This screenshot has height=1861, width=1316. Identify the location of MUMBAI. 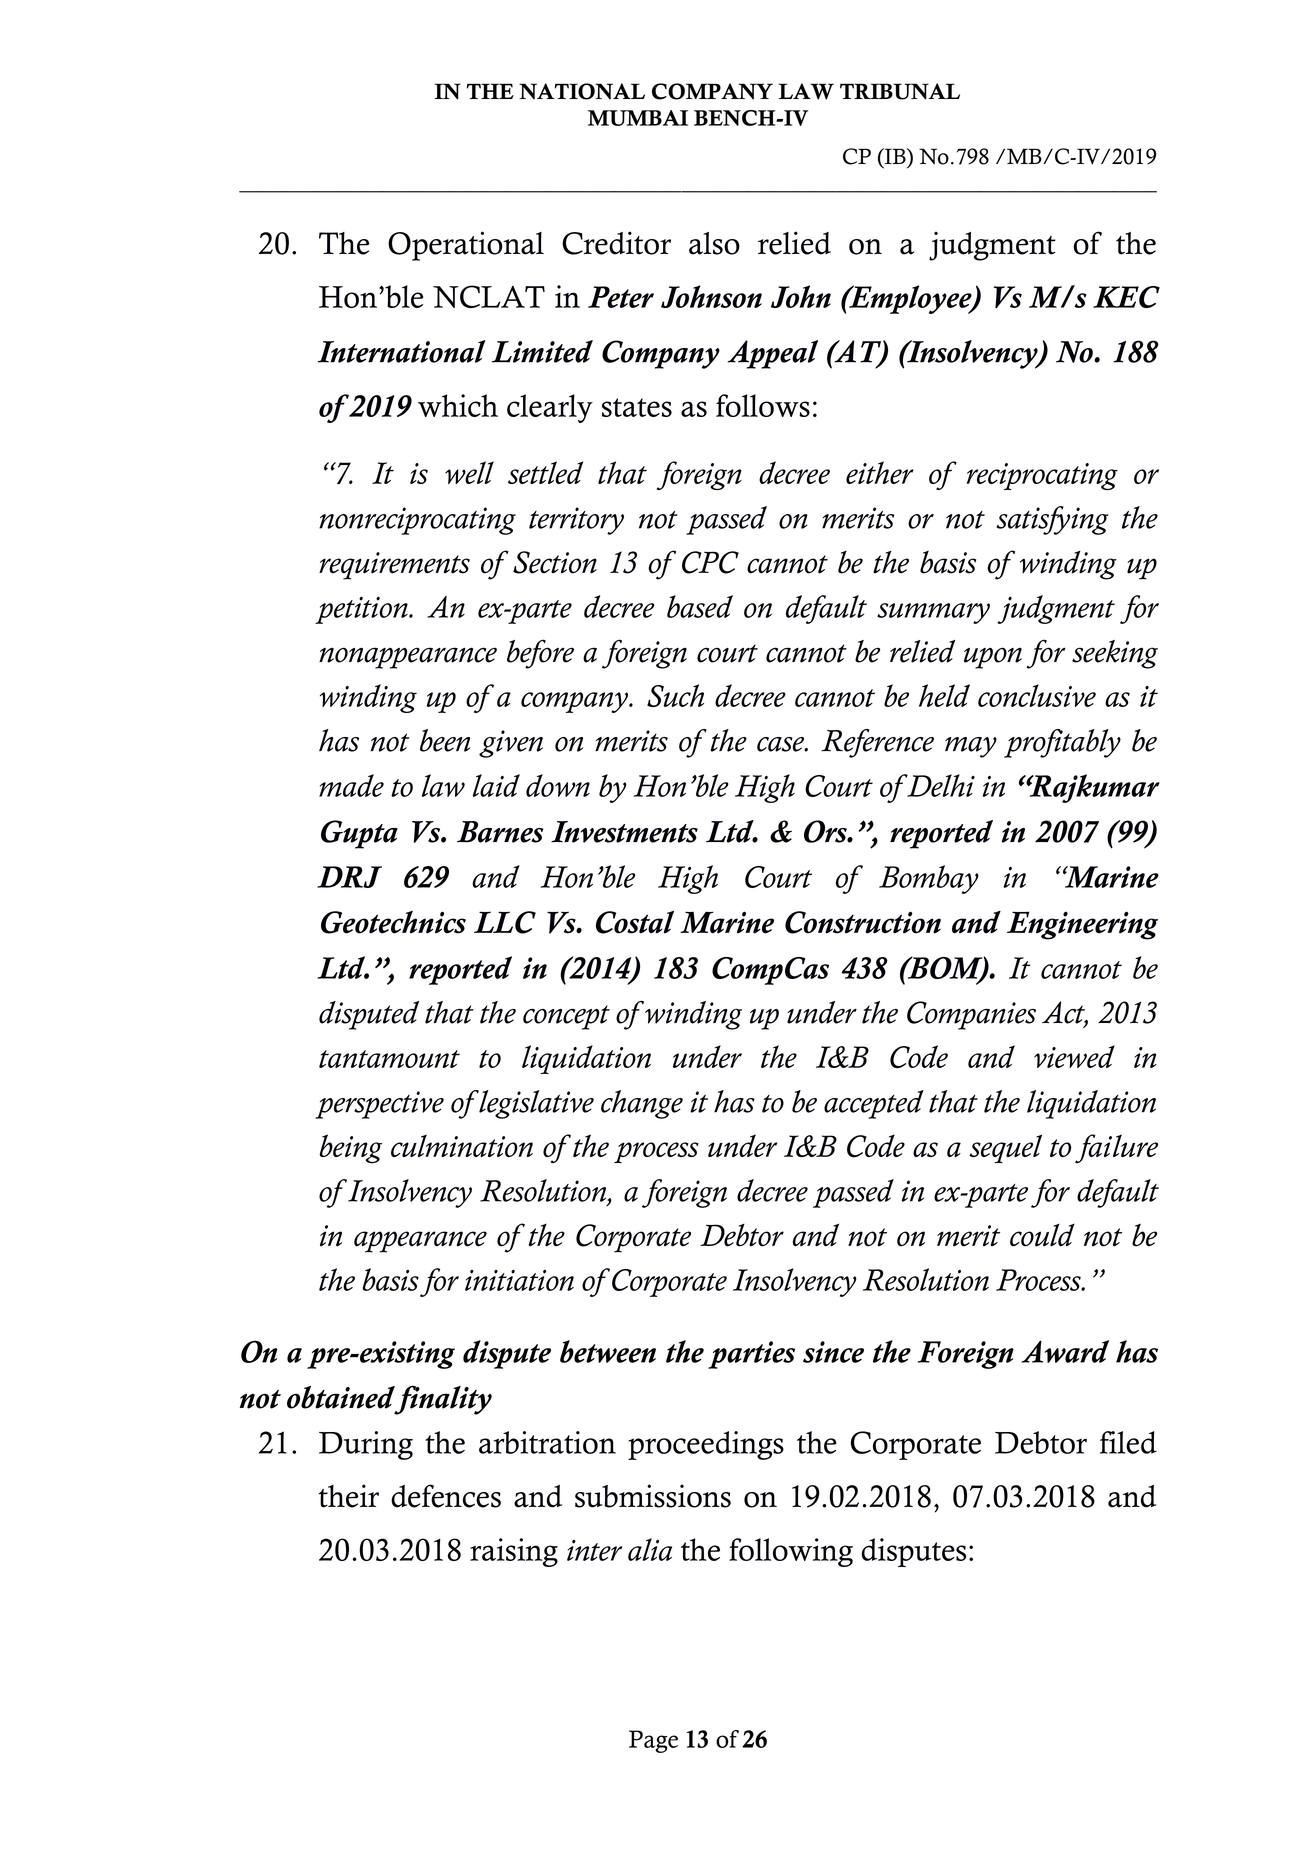
(638, 118).
